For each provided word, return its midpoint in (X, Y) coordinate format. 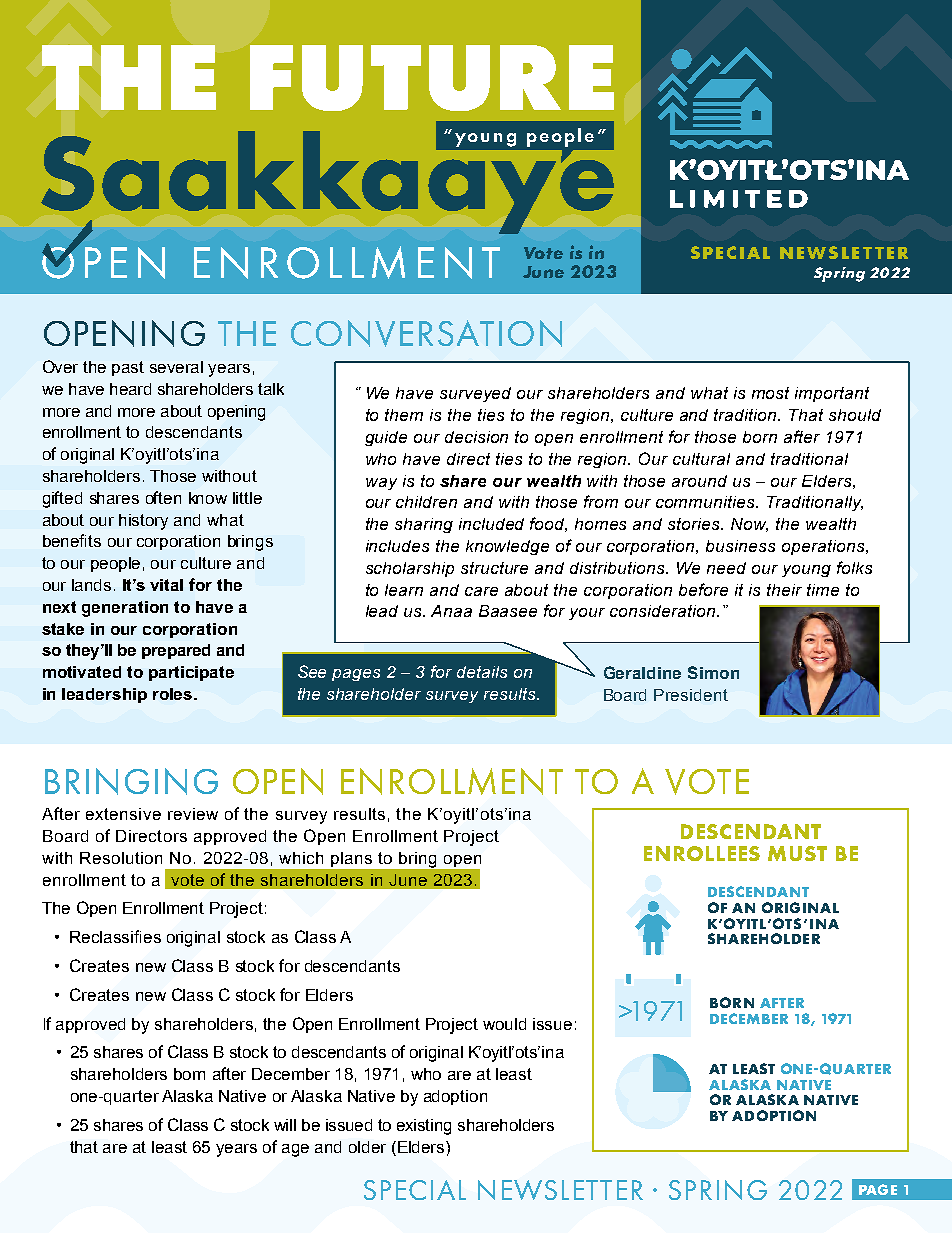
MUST (797, 853)
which (301, 858)
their (784, 590)
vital (166, 585)
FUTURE (432, 78)
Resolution (121, 858)
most (770, 393)
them (404, 415)
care (481, 591)
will (285, 1125)
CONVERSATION (426, 333)
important (832, 394)
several (176, 367)
